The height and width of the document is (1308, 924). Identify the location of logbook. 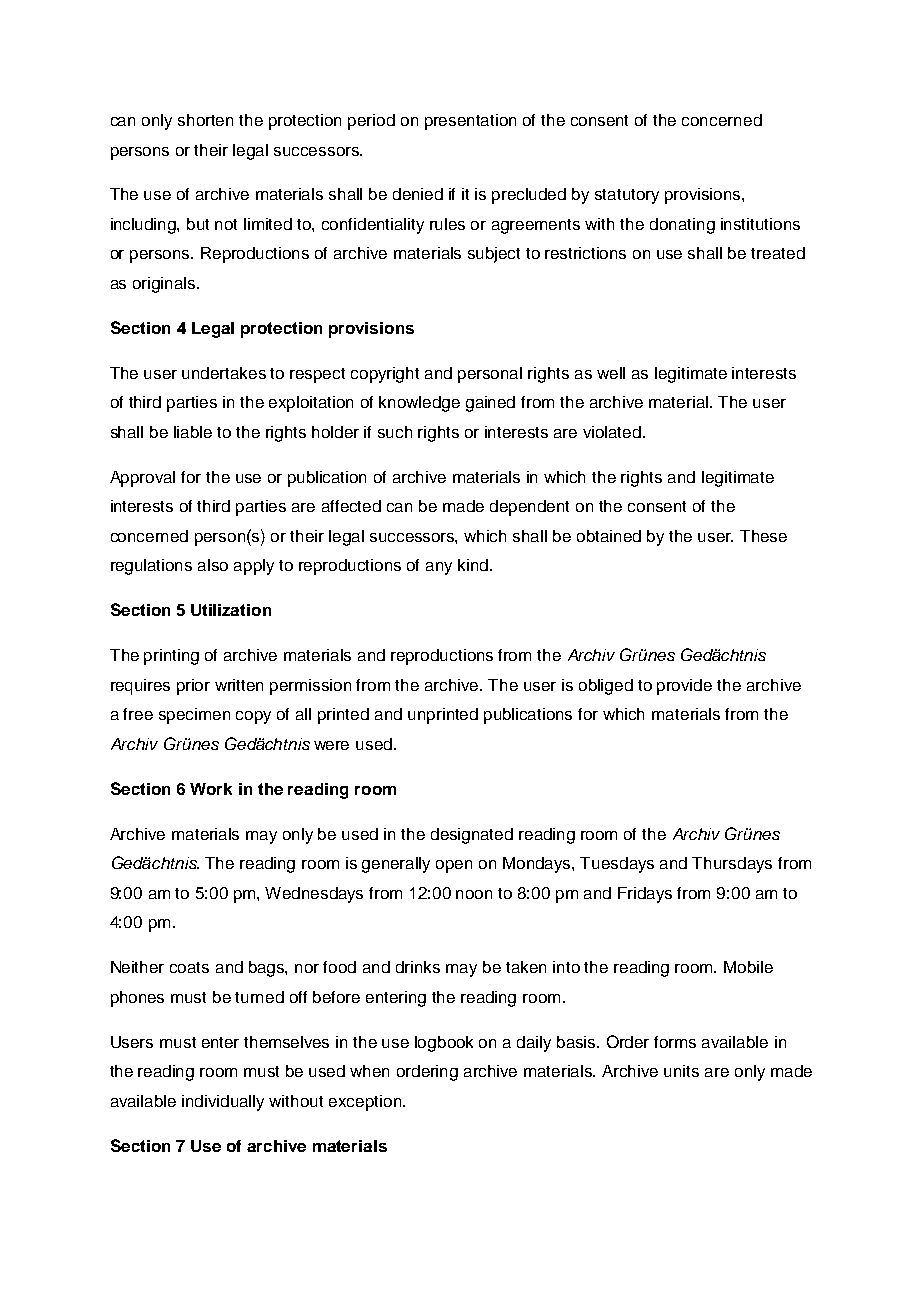
(444, 1044).
